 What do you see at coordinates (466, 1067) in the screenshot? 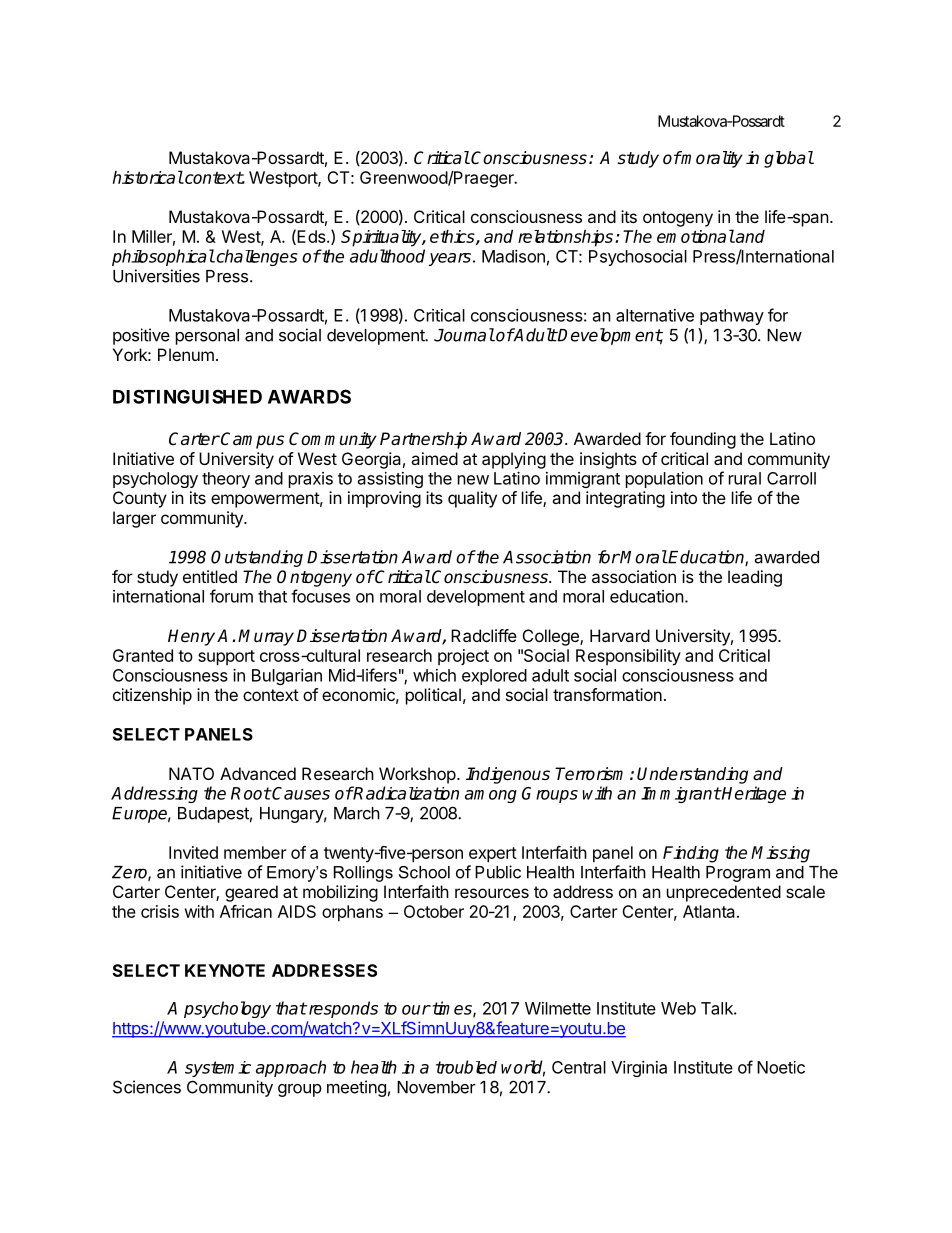
I see `troubled` at bounding box center [466, 1067].
